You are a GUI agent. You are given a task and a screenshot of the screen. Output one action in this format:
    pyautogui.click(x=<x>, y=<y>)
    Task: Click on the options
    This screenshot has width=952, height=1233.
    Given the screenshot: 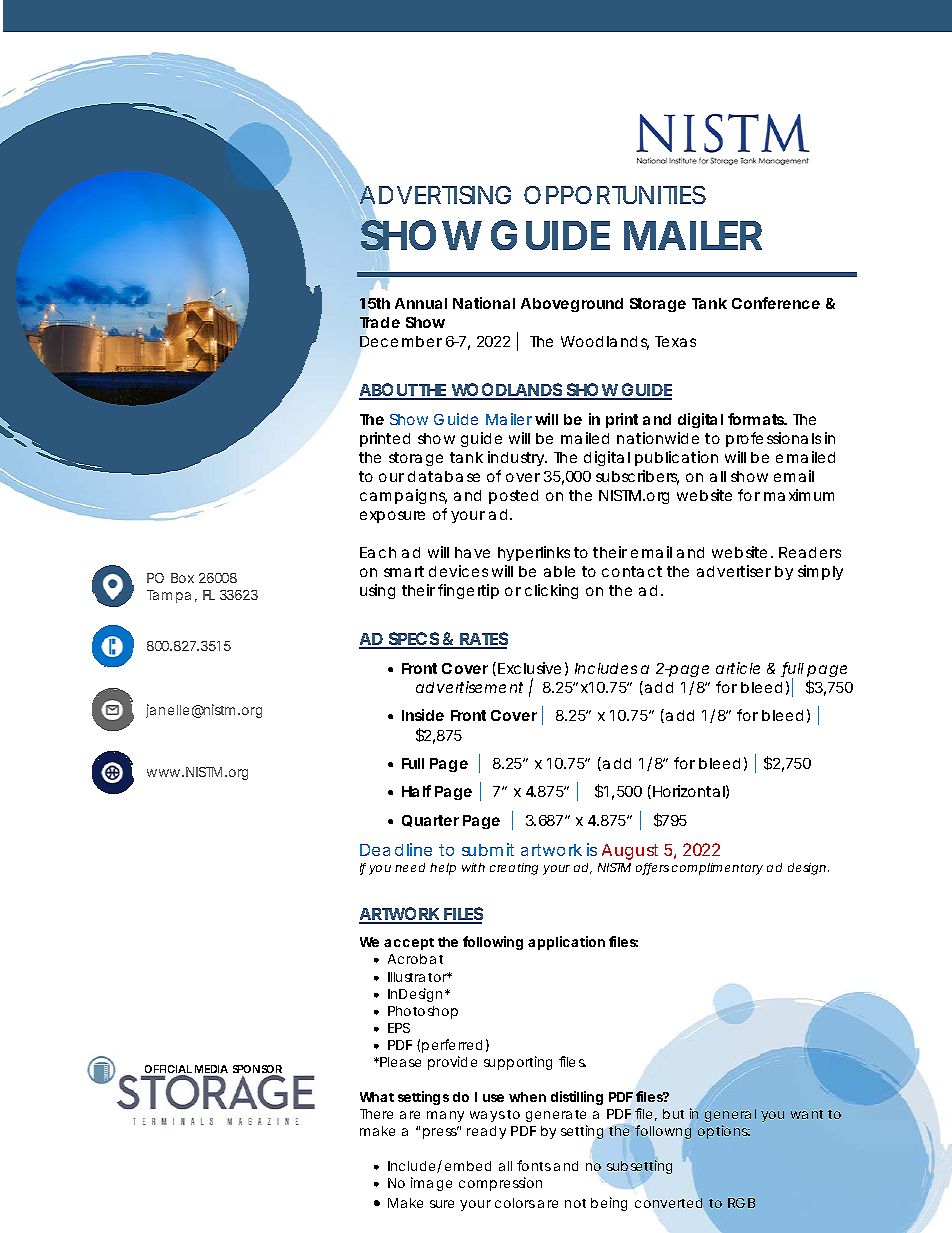 What is the action you would take?
    pyautogui.click(x=724, y=1132)
